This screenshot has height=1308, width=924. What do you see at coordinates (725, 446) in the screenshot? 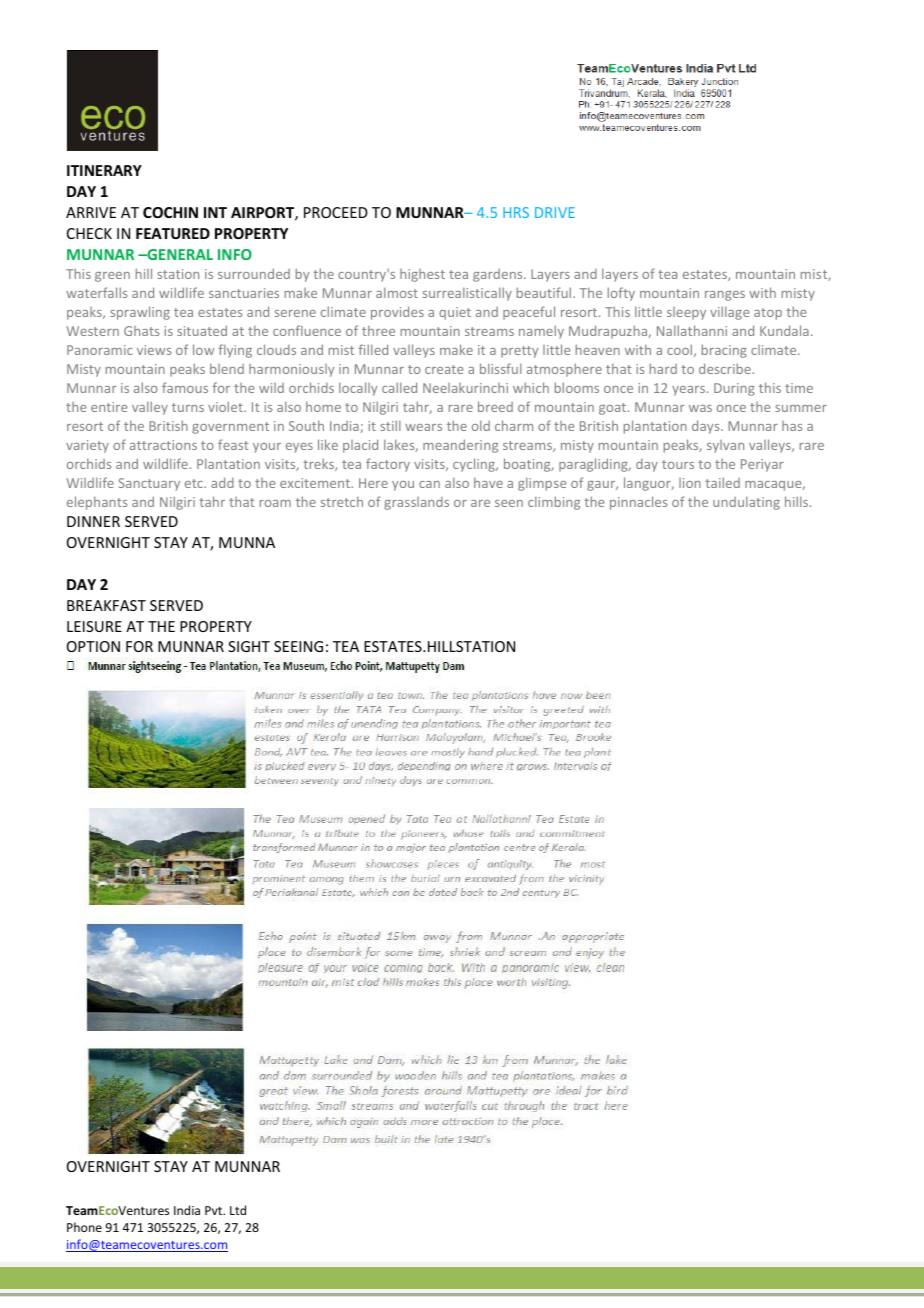
I see `sylvan` at bounding box center [725, 446].
